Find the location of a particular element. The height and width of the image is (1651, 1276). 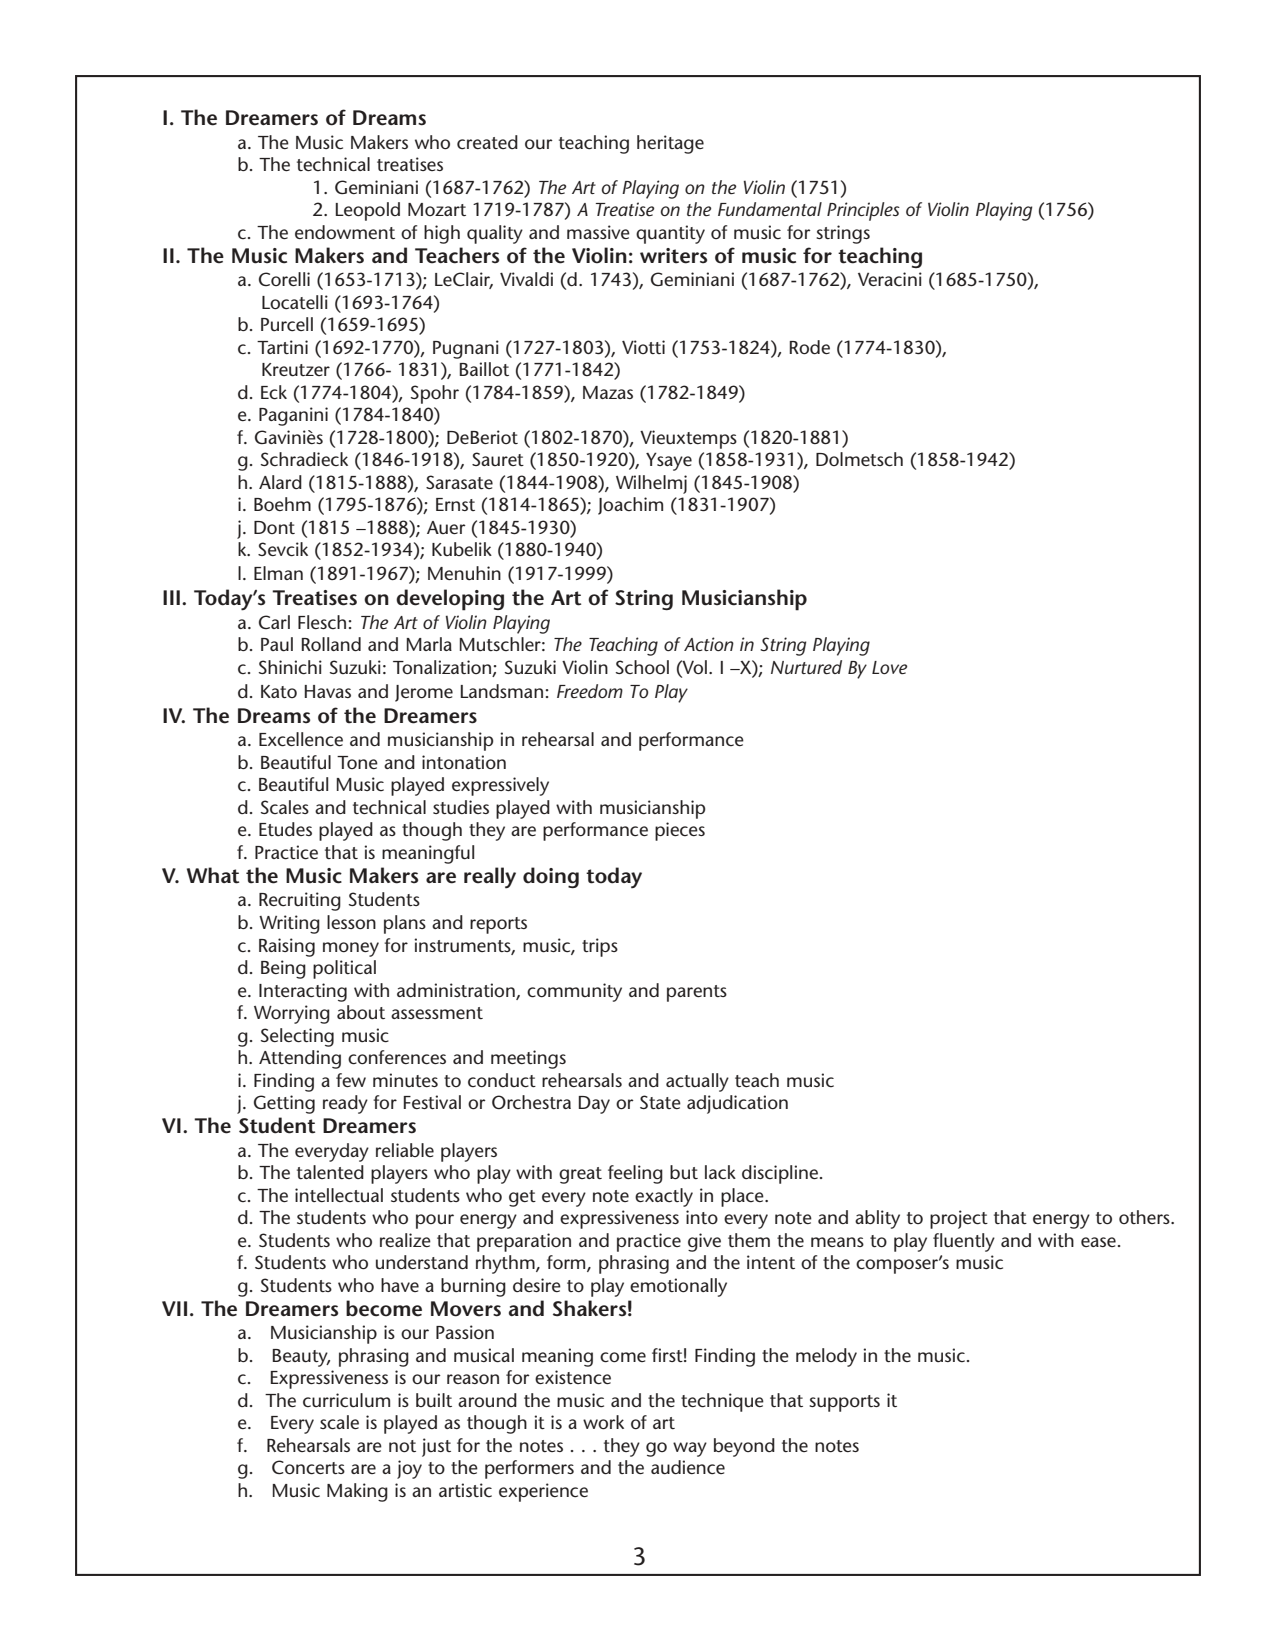

way is located at coordinates (690, 1449).
